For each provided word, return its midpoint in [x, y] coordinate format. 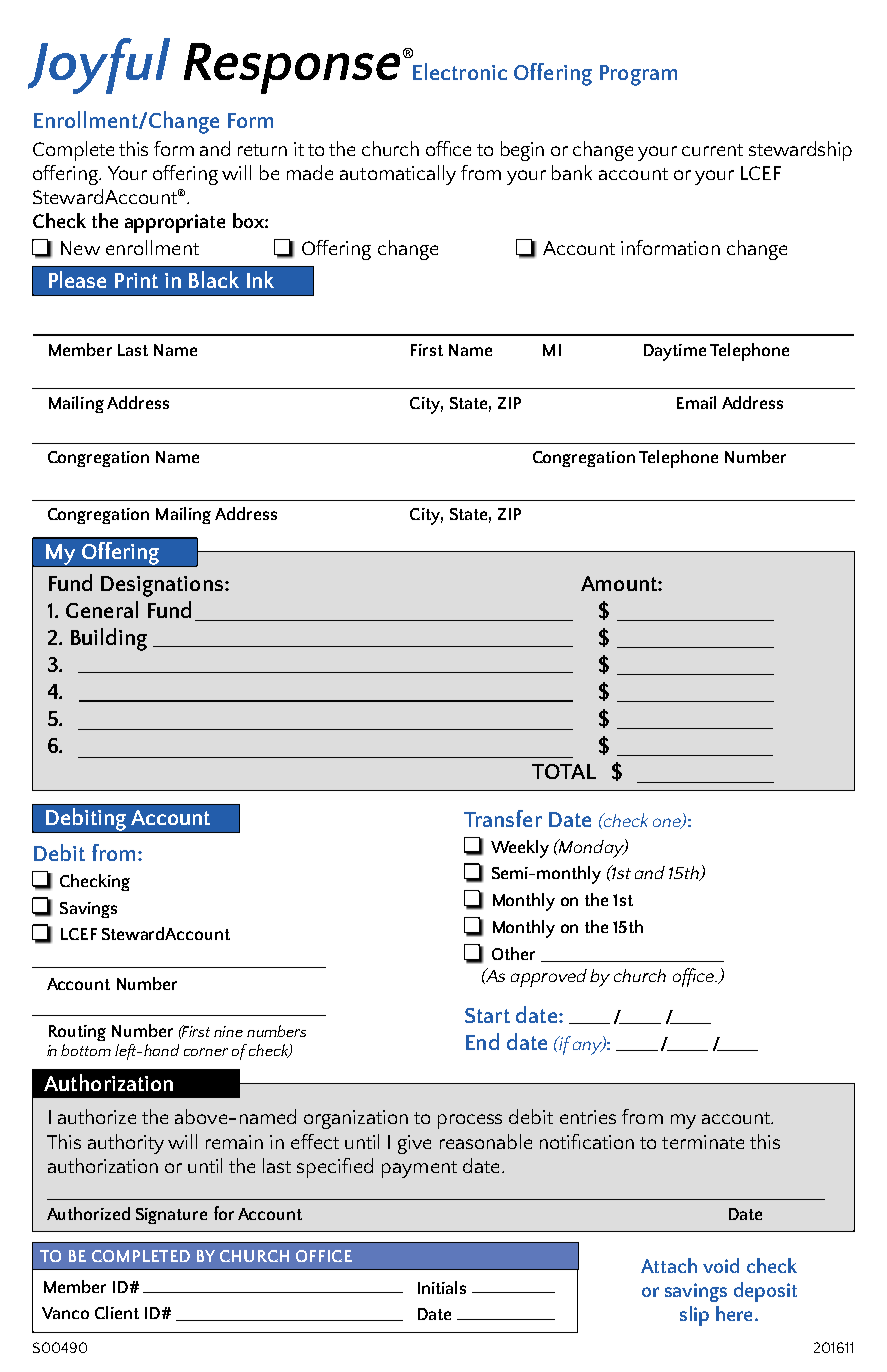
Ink [260, 279]
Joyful [99, 66]
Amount [620, 583]
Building [109, 639]
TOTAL [564, 771]
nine [228, 1031]
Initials [442, 1287]
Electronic [460, 71]
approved [549, 978]
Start [487, 1015]
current [712, 150]
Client [117, 1312]
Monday [591, 848]
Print [136, 280]
